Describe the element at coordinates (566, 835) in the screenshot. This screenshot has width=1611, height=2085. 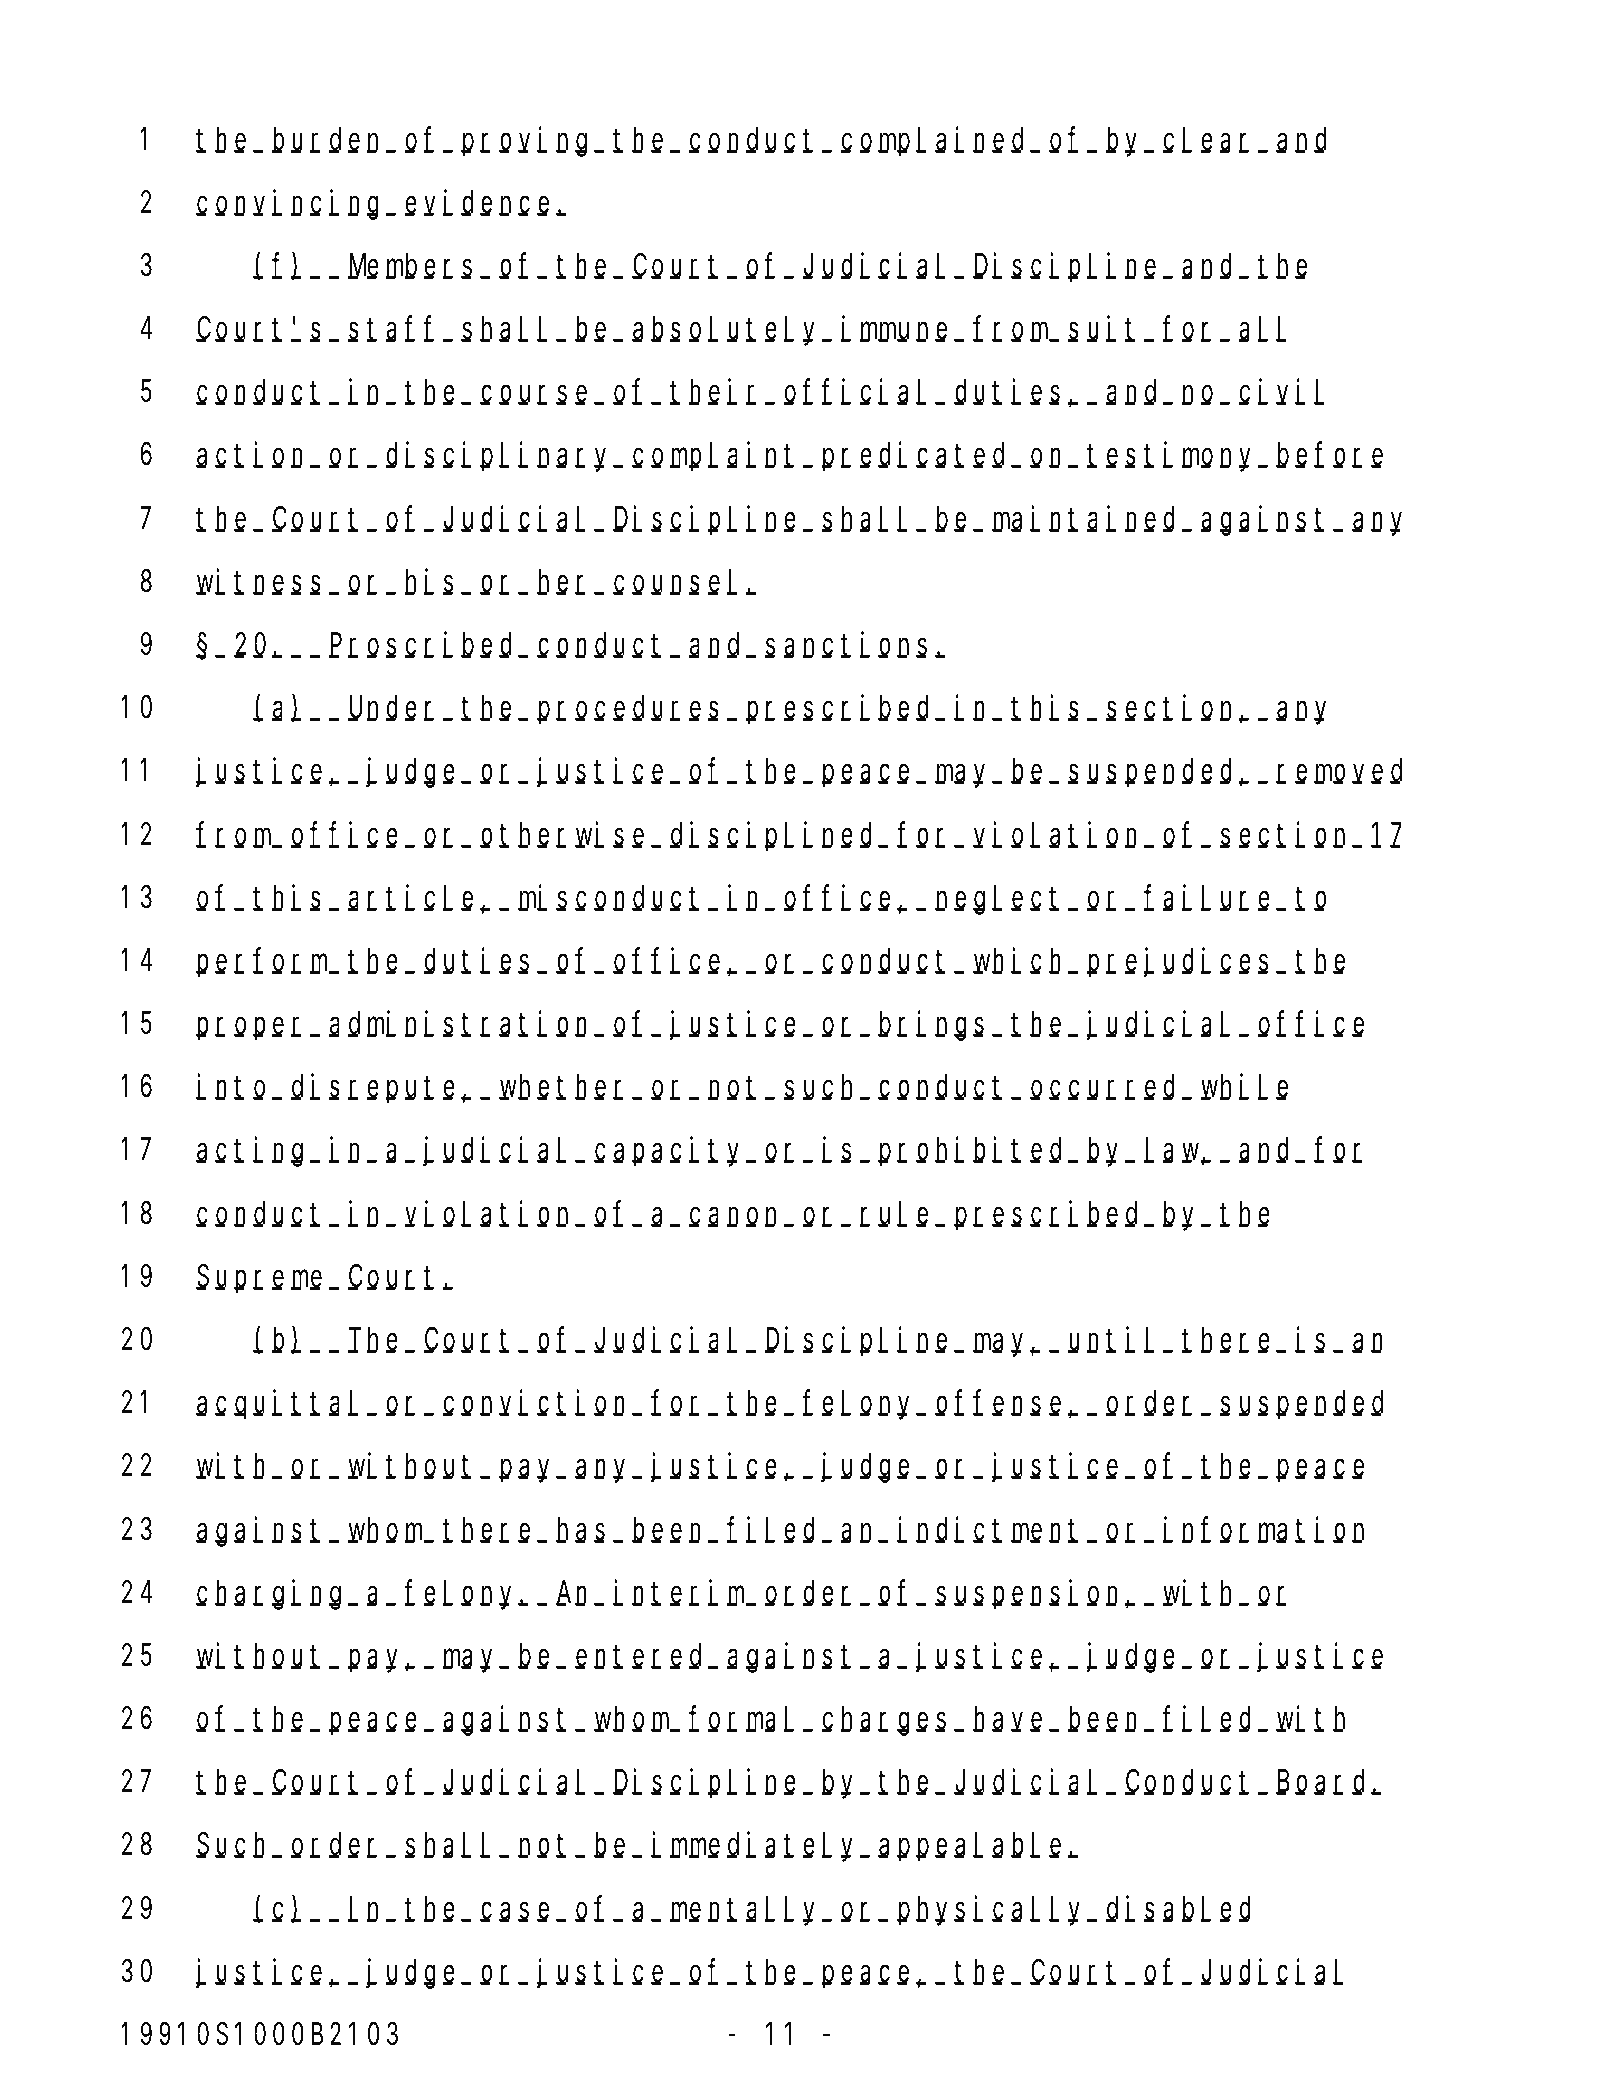
I see `otherwise` at that location.
